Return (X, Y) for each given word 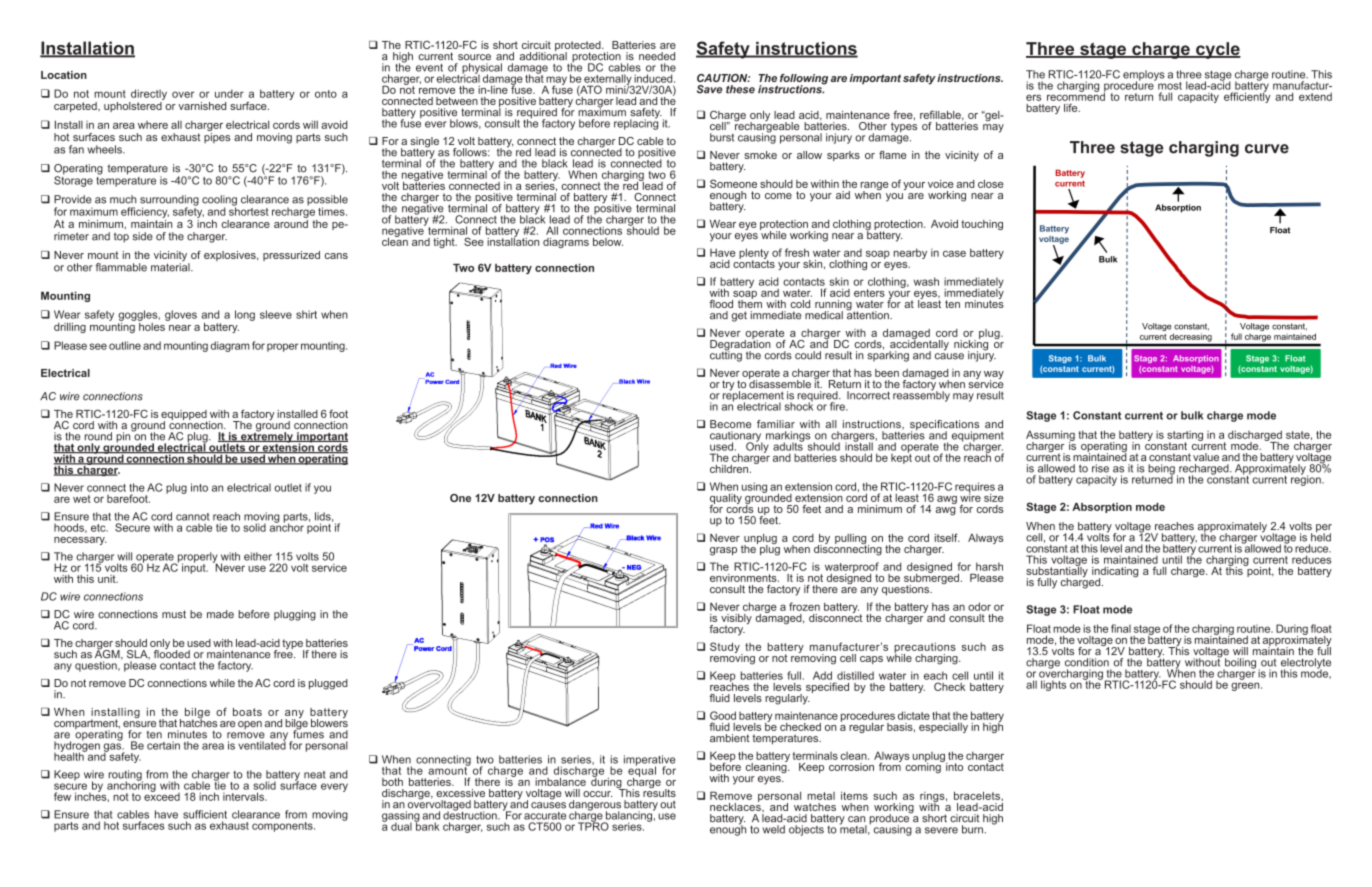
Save (709, 89)
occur (597, 794)
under (229, 93)
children (729, 469)
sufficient (205, 814)
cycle (1217, 50)
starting (1185, 437)
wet (82, 499)
